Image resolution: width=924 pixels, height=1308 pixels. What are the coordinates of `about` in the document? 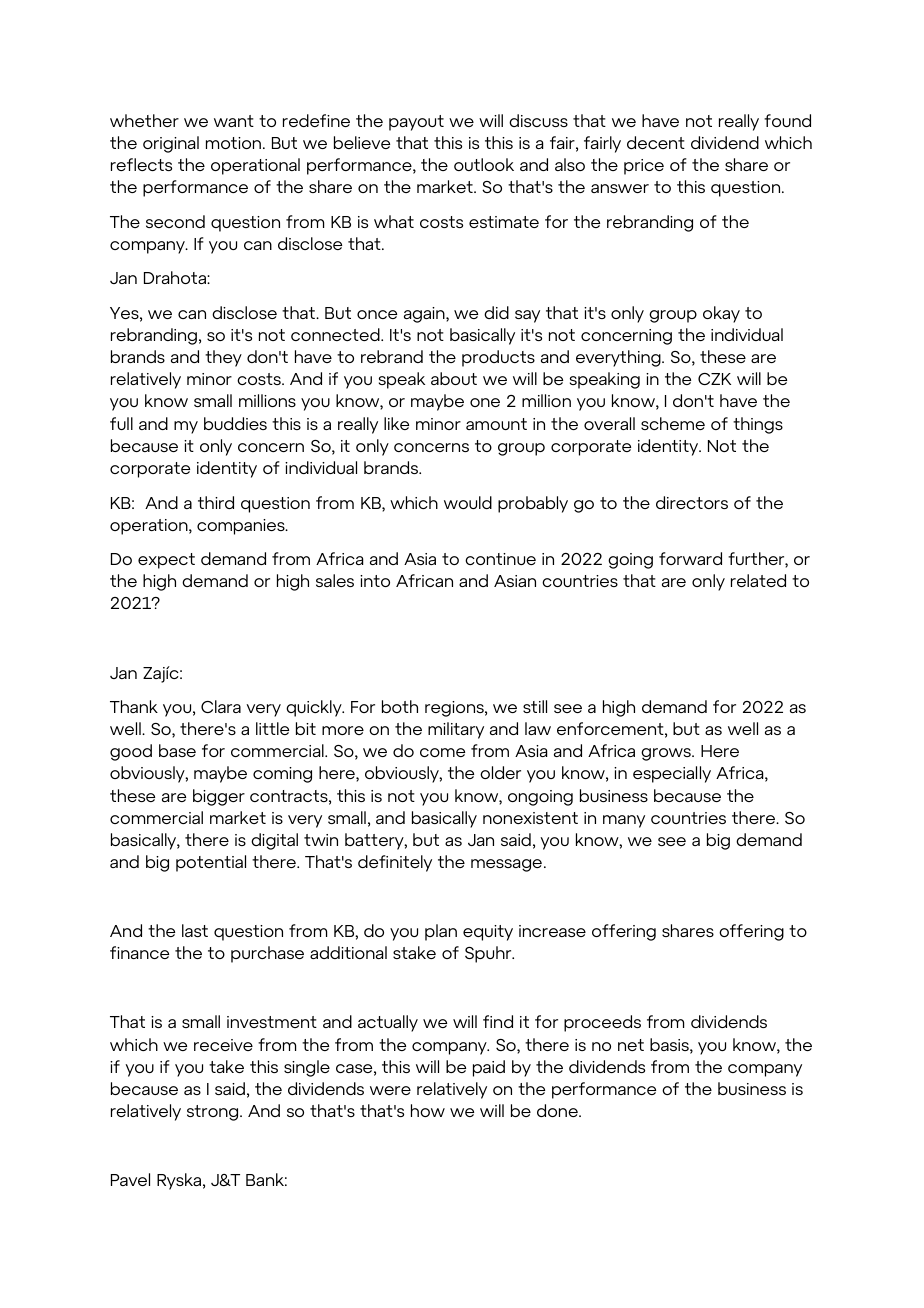 It's located at (454, 378).
